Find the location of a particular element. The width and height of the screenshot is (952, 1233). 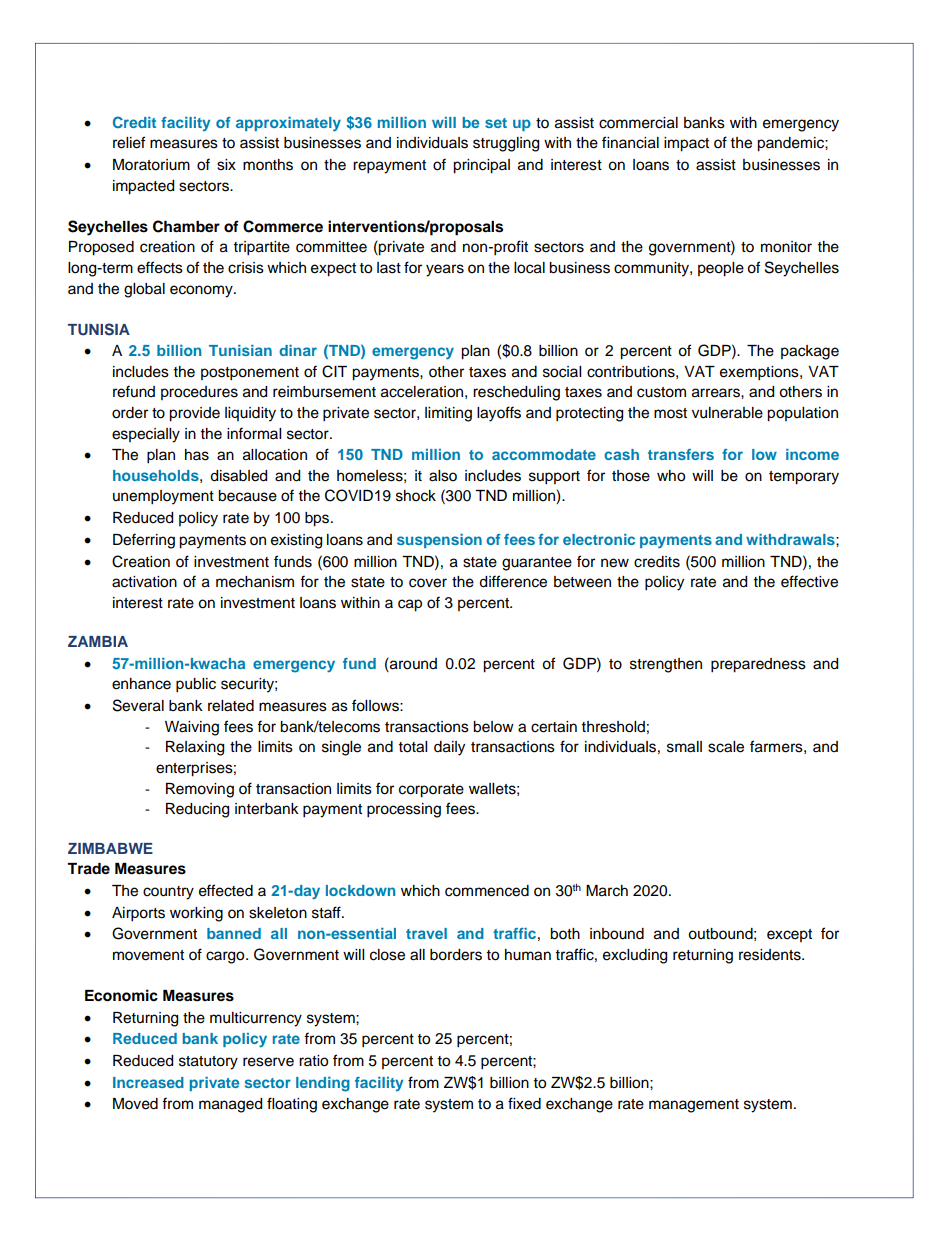

scale is located at coordinates (726, 747).
